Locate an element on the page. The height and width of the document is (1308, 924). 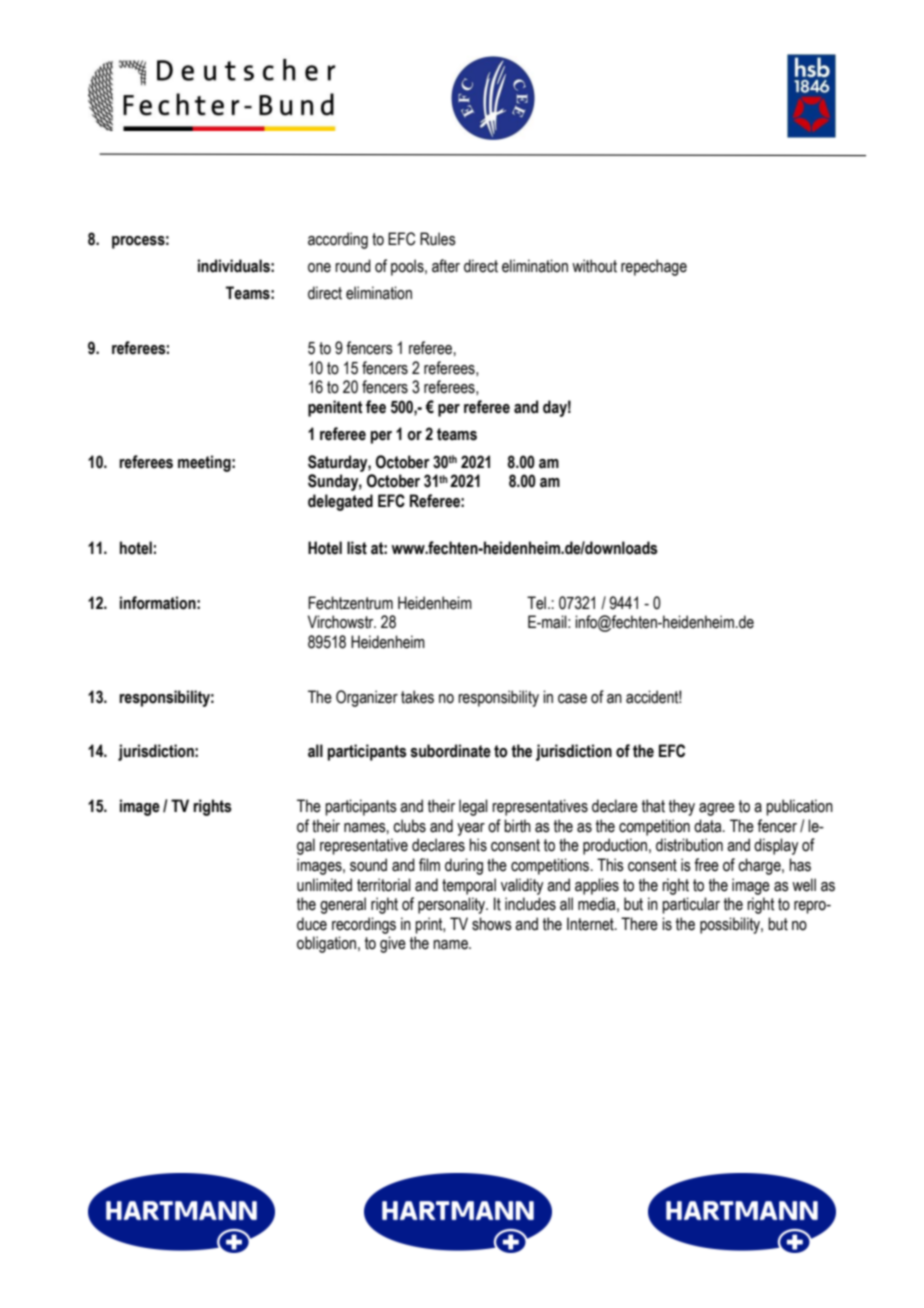
agree is located at coordinates (717, 809).
